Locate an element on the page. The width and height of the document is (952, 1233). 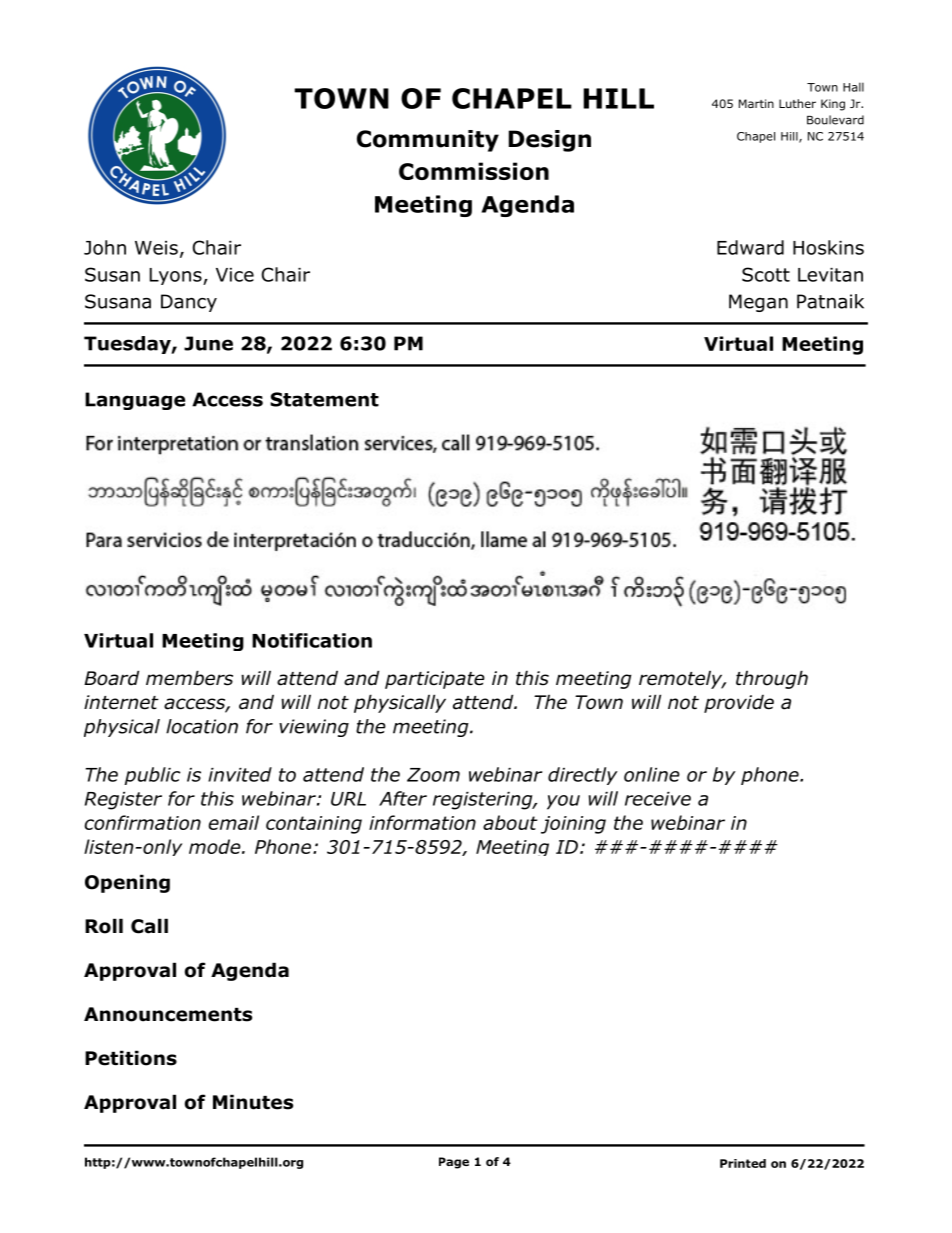
Printed is located at coordinates (743, 1163).
